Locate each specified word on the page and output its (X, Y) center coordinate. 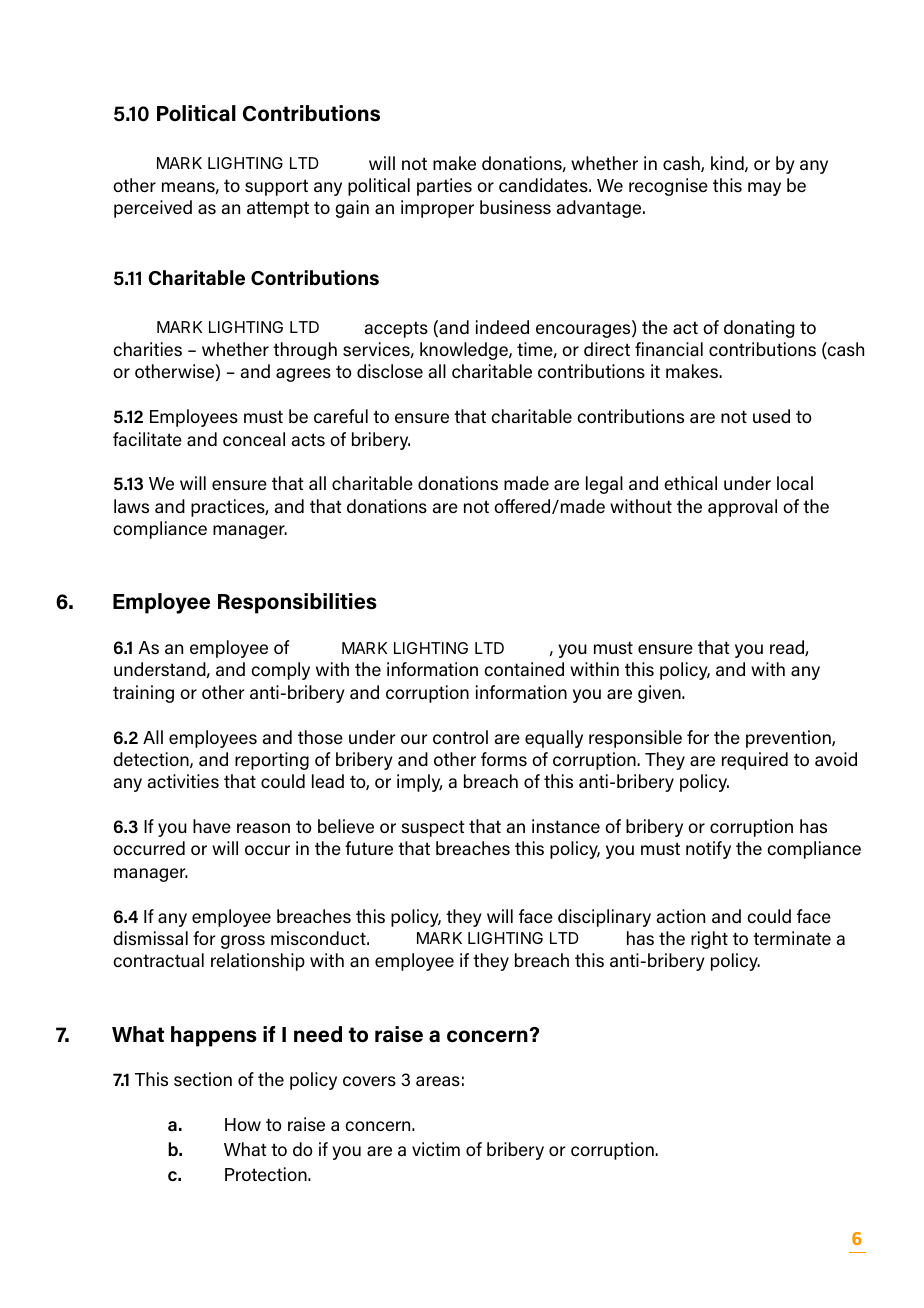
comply (280, 671)
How (243, 1124)
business (515, 207)
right (709, 940)
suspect (433, 828)
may (764, 189)
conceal (254, 439)
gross (243, 942)
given (660, 694)
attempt (278, 209)
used (771, 416)
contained (524, 669)
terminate (792, 938)
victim (436, 1149)
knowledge (465, 351)
